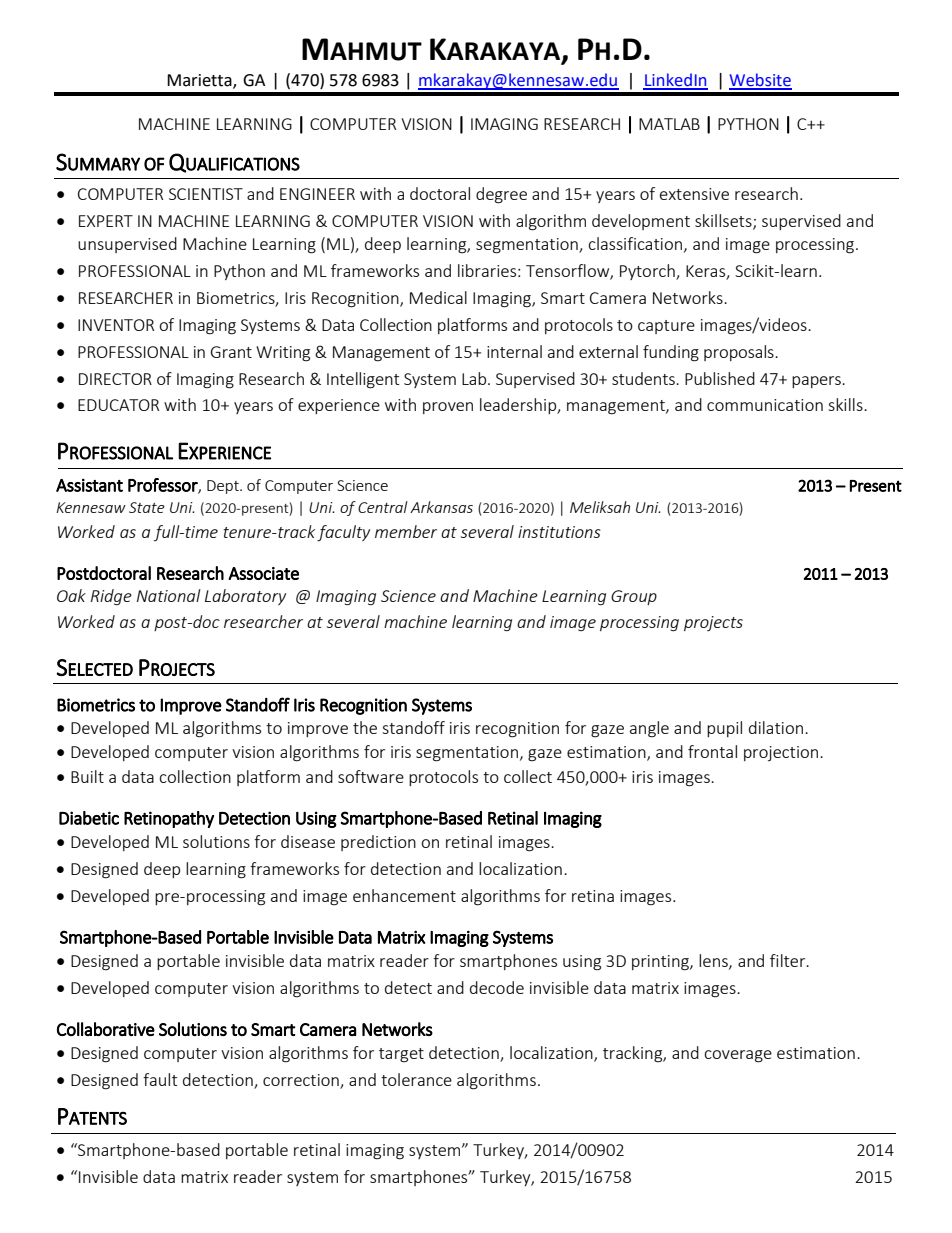 Image resolution: width=952 pixels, height=1233 pixels. I want to click on Website, so click(760, 81).
